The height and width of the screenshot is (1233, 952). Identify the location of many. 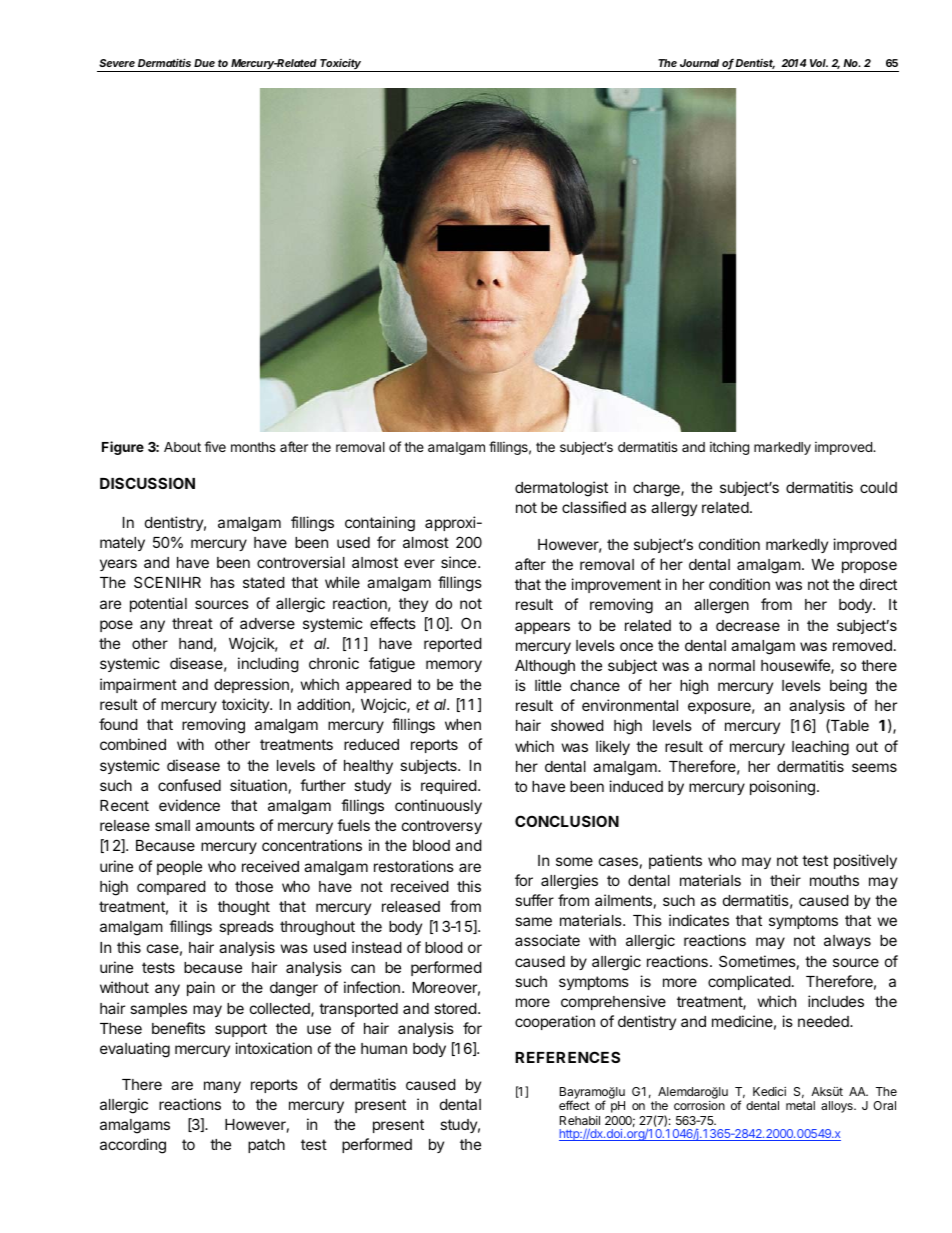
(222, 1087).
